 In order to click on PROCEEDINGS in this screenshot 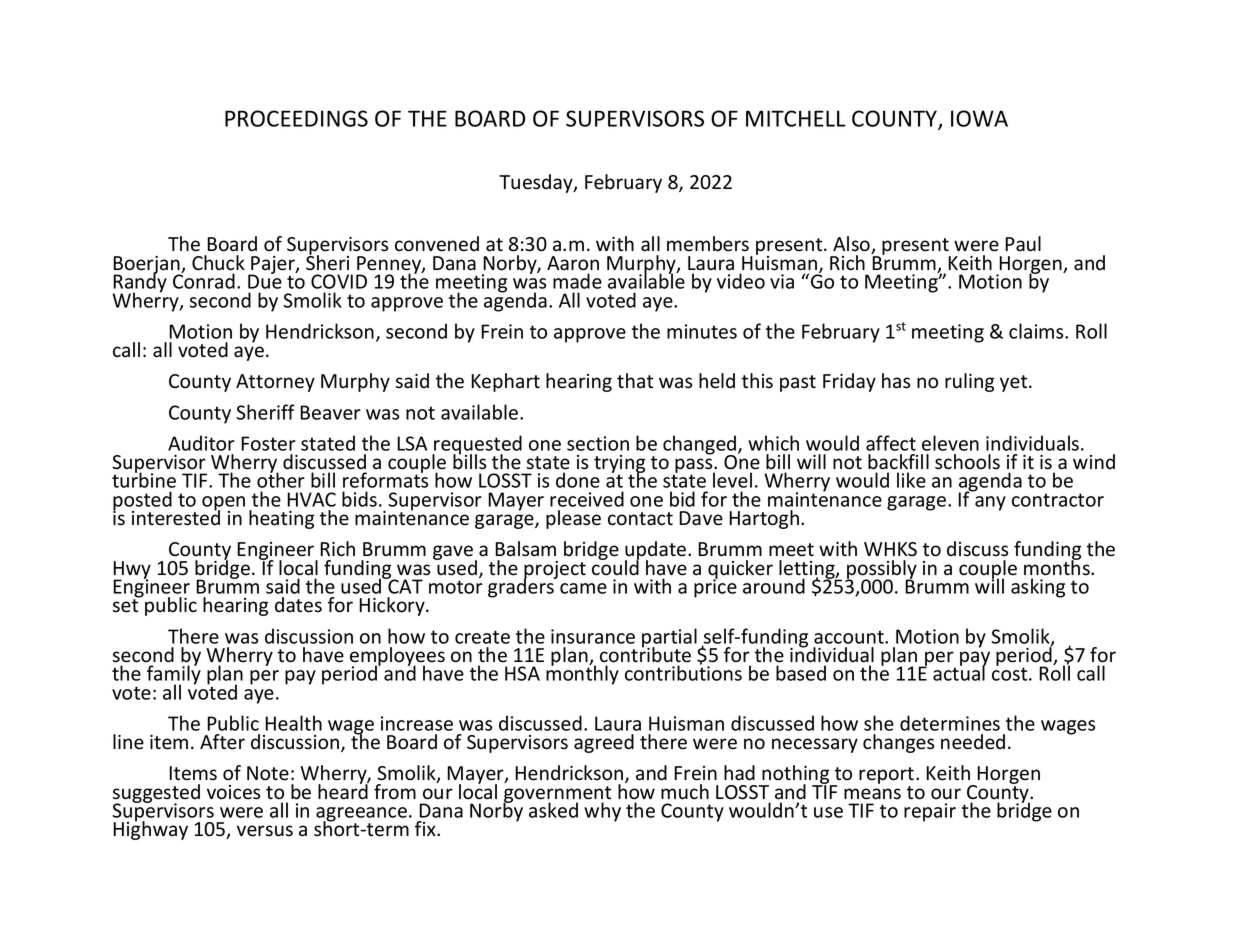, I will do `click(296, 118)`.
